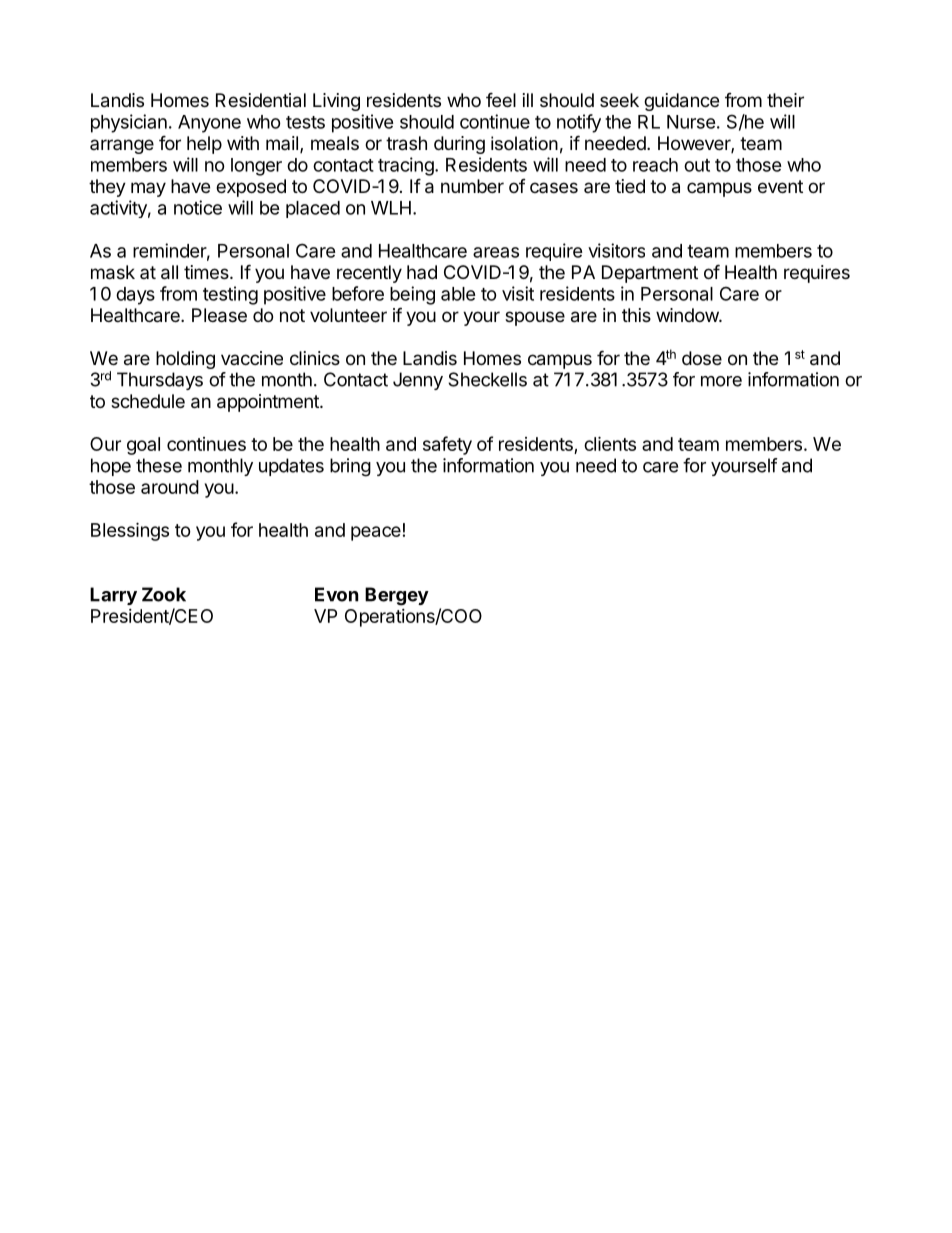  What do you see at coordinates (650, 274) in the screenshot?
I see `Department` at bounding box center [650, 274].
